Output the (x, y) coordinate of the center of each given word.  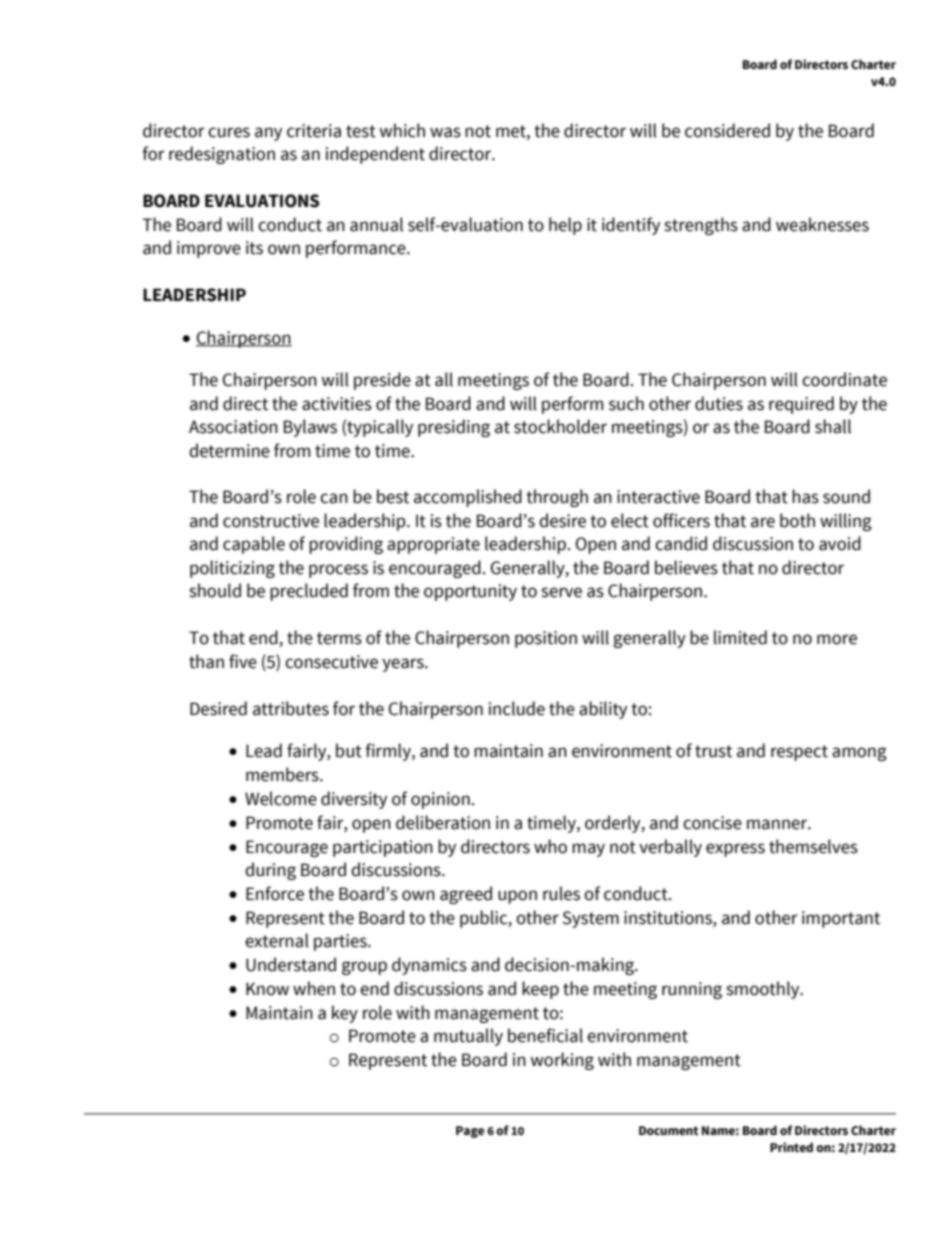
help (565, 226)
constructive (271, 521)
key (345, 1014)
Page (470, 1132)
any (268, 134)
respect (799, 753)
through (557, 498)
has (805, 496)
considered (727, 130)
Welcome (281, 798)
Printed (791, 1147)
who (550, 846)
